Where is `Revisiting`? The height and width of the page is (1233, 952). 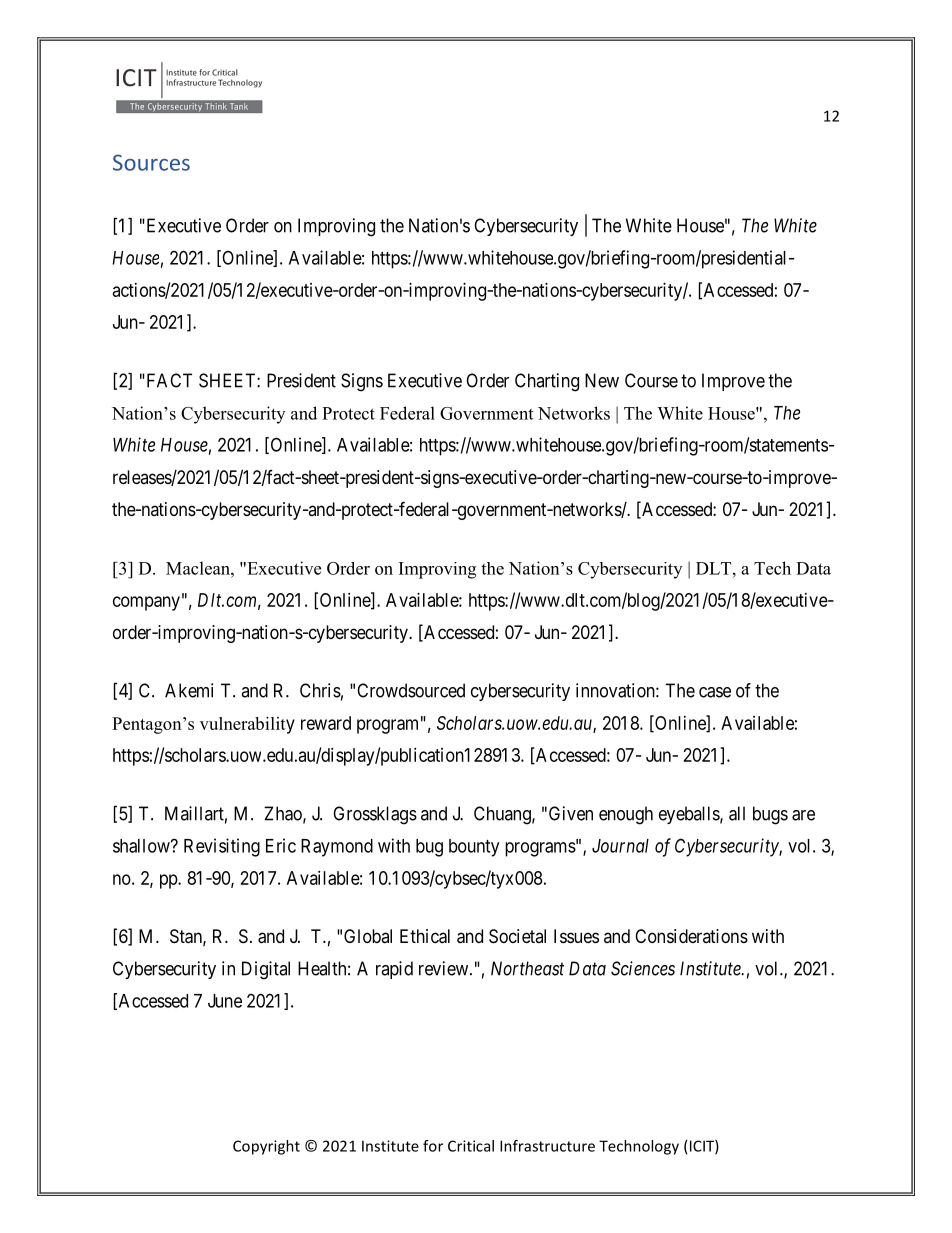
Revisiting is located at coordinates (222, 847).
